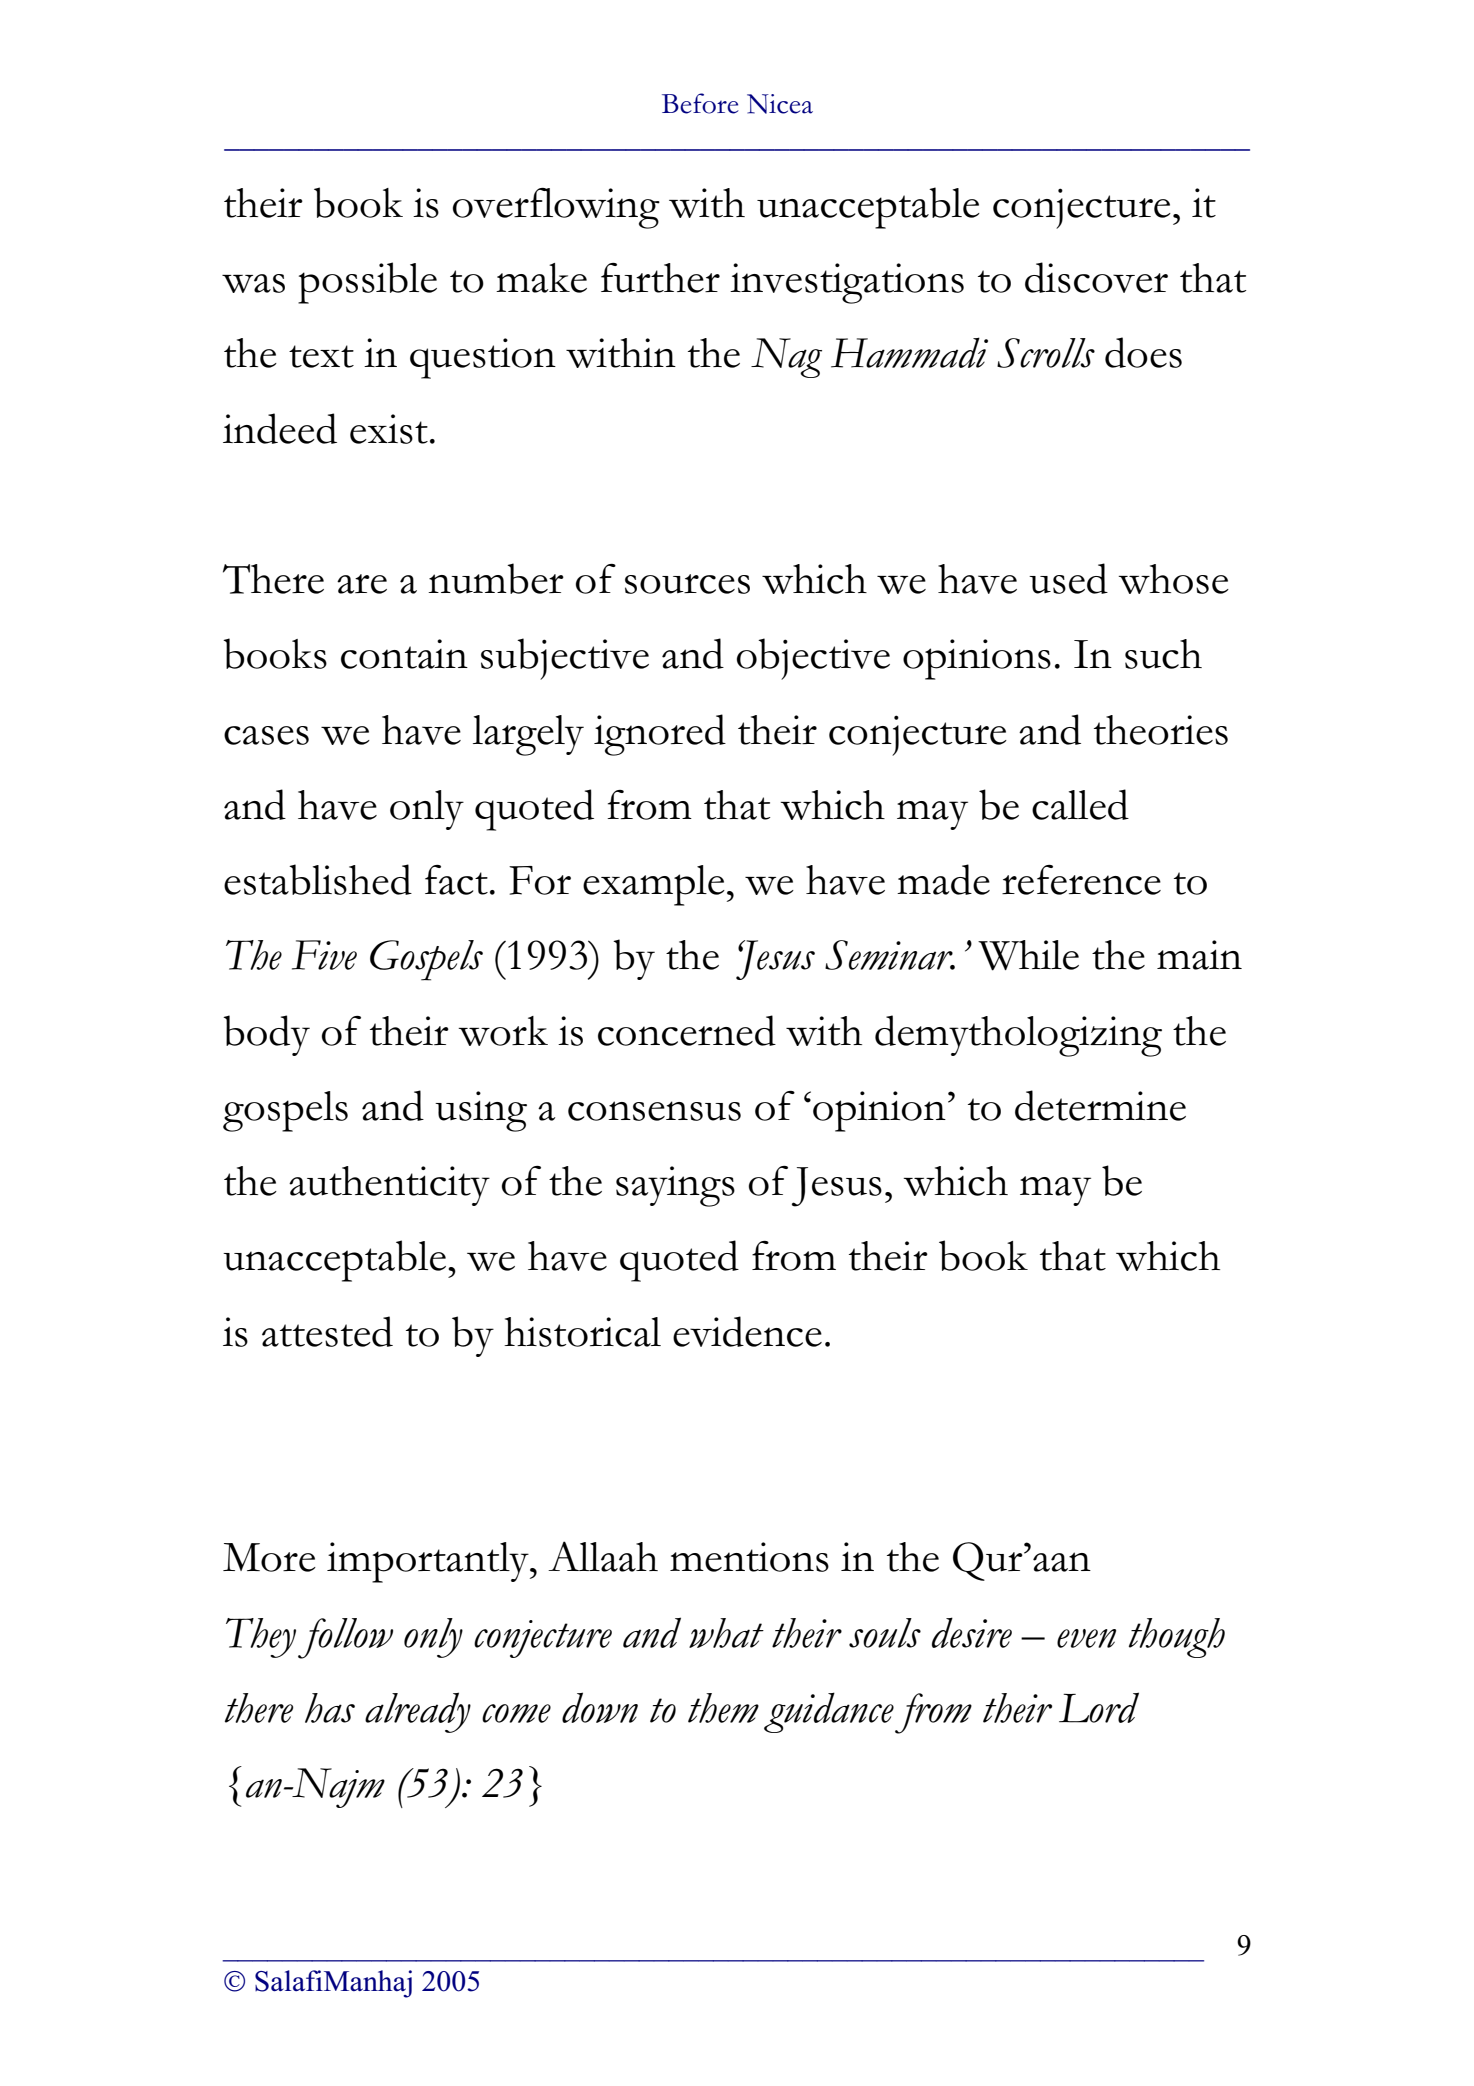 The height and width of the screenshot is (2086, 1474). Describe the element at coordinates (367, 283) in the screenshot. I see `possible` at that location.
